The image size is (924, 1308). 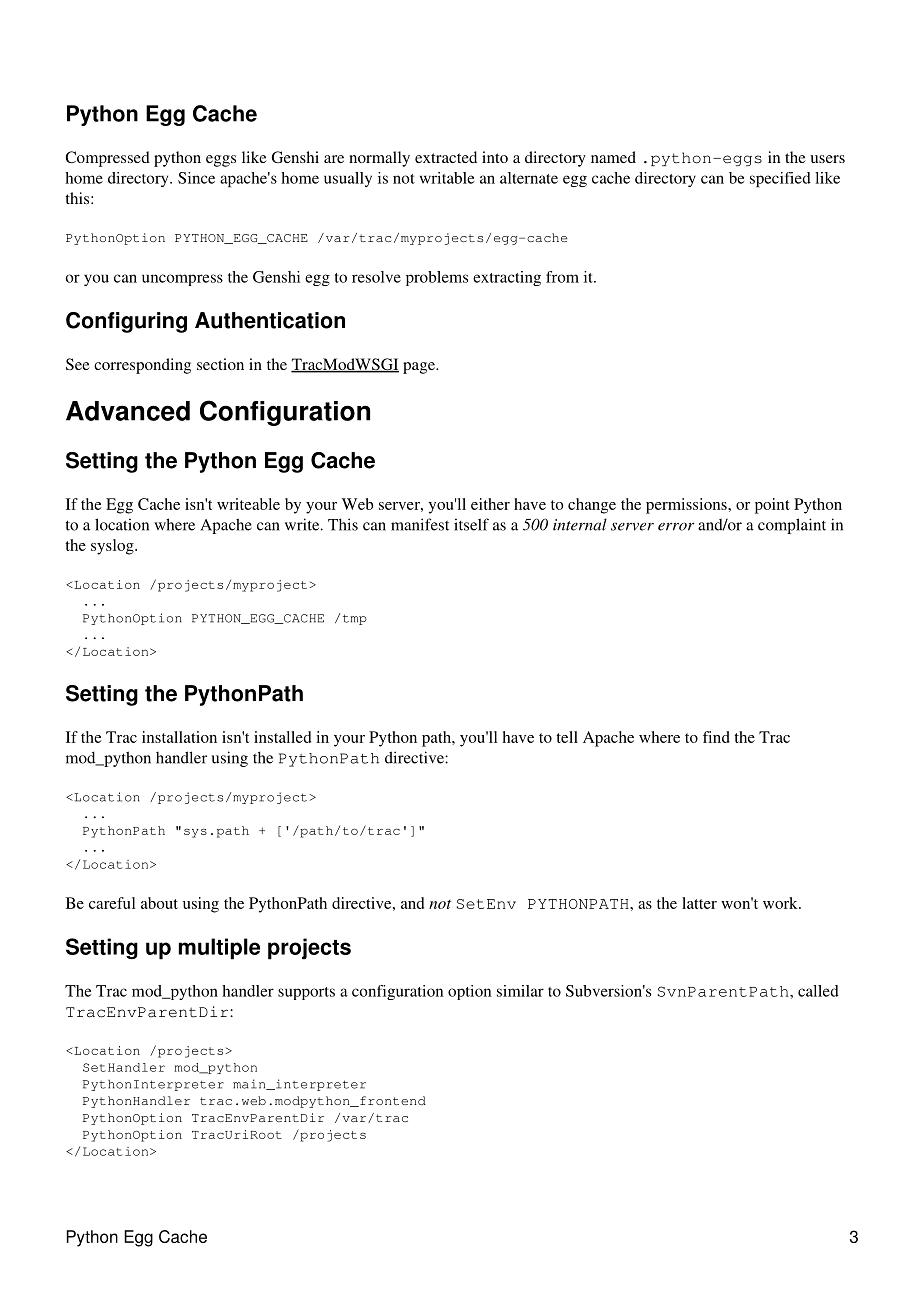 What do you see at coordinates (219, 949) in the screenshot?
I see `multiple` at bounding box center [219, 949].
